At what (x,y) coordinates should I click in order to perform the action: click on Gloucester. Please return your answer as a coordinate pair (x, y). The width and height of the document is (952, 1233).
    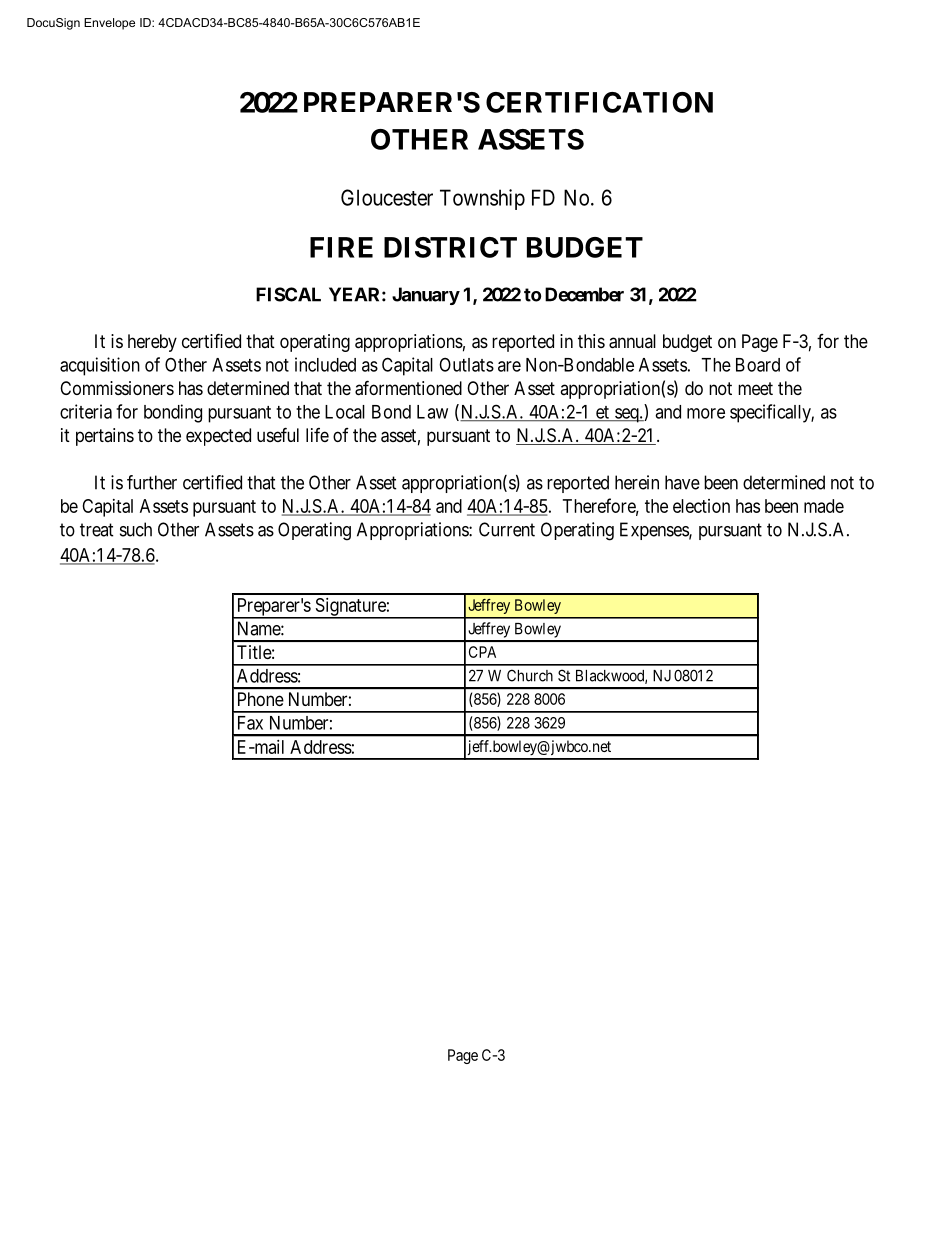
    Looking at the image, I should click on (387, 197).
